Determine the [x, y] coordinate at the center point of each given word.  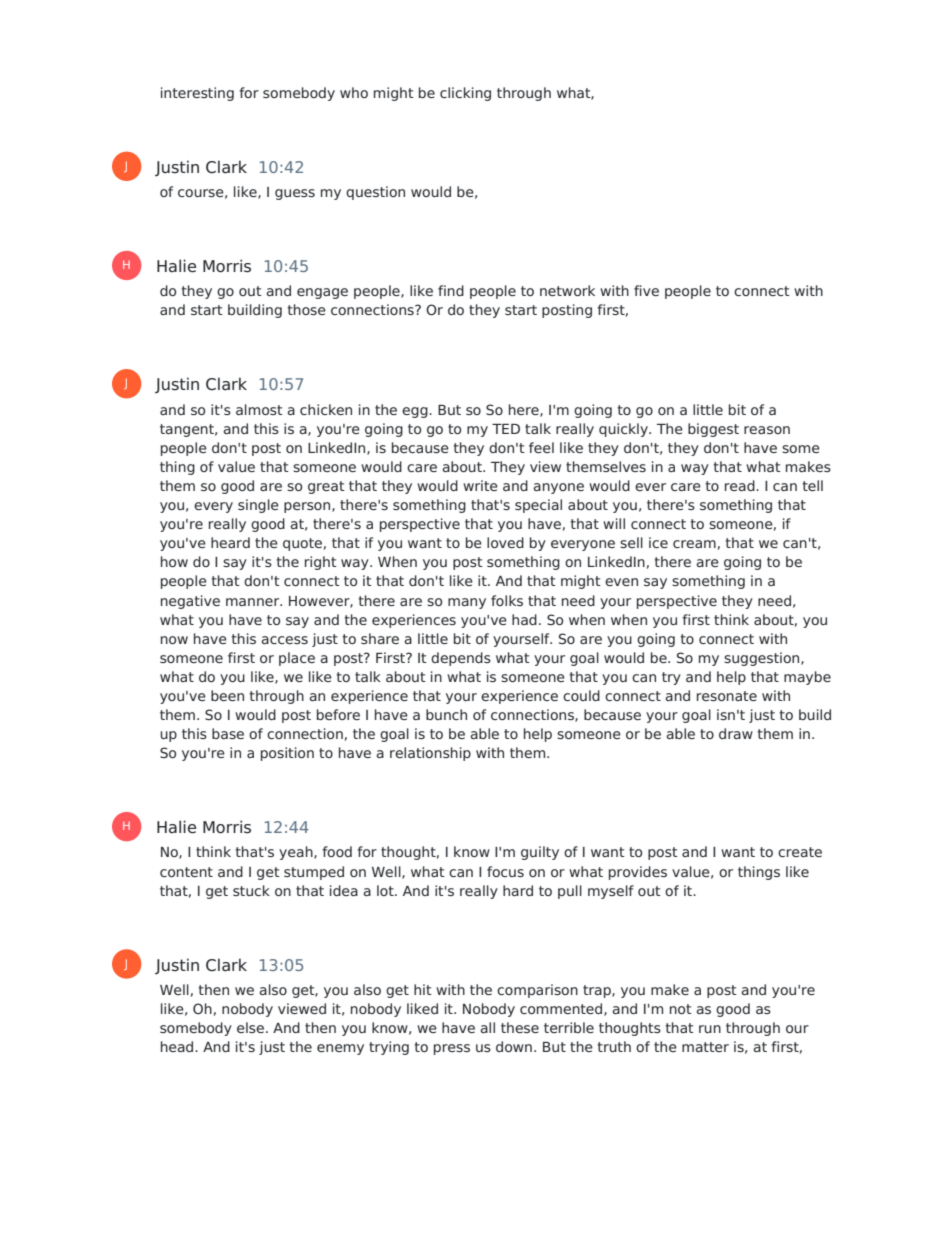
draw [736, 733]
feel [541, 447]
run [710, 1029]
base [228, 733]
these [520, 1027]
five [646, 290]
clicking [465, 94]
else [252, 1027]
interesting [197, 94]
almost [259, 409]
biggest [713, 430]
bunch [446, 714]
